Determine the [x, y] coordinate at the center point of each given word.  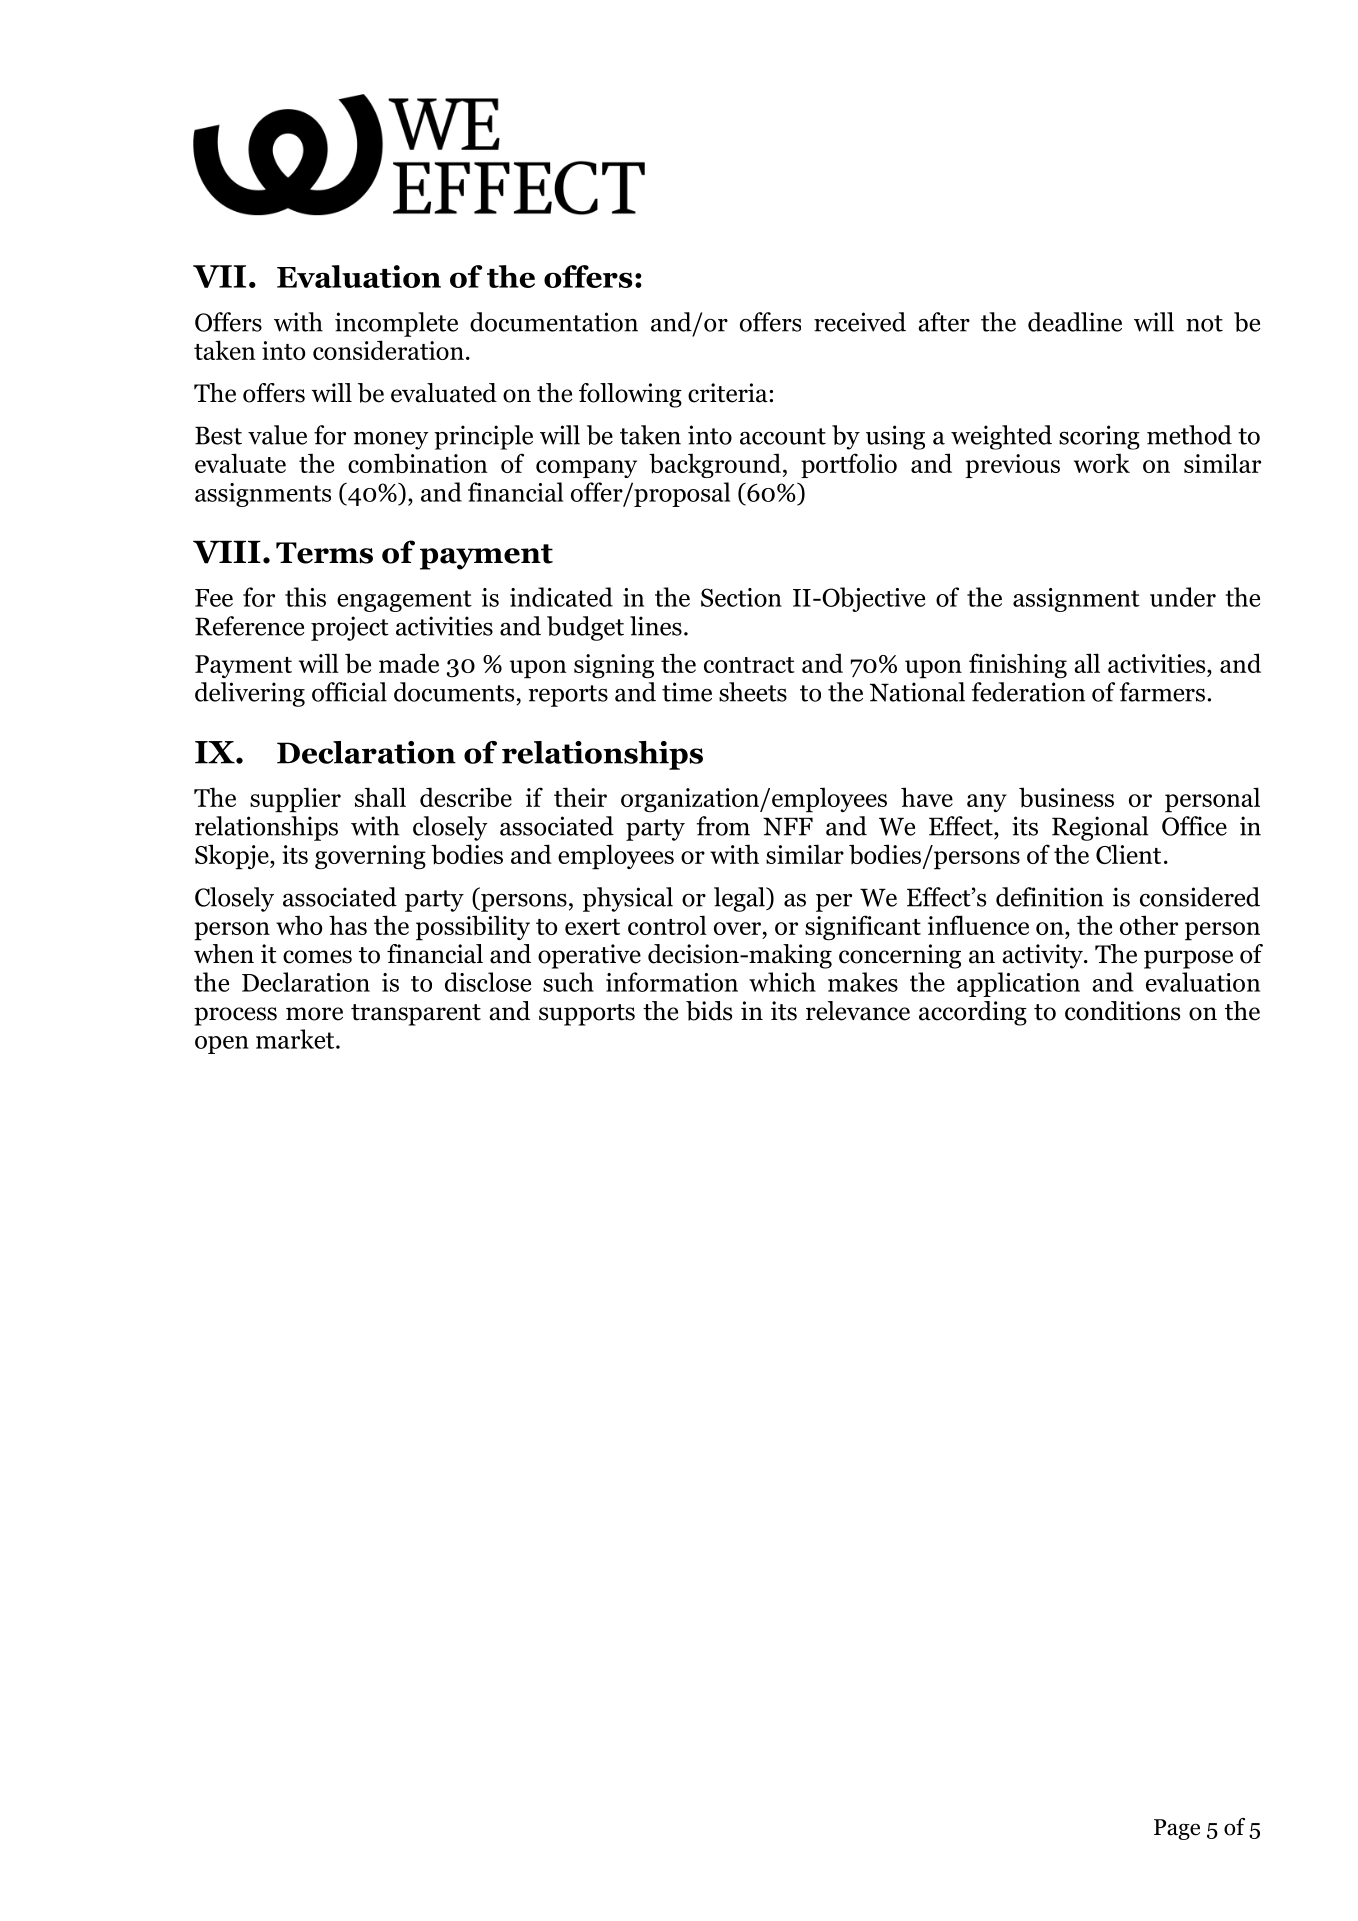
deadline [1075, 322]
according [973, 1013]
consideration [388, 350]
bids [709, 1011]
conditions [1122, 1011]
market [296, 1039]
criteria [729, 393]
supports [587, 1015]
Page [1177, 1829]
